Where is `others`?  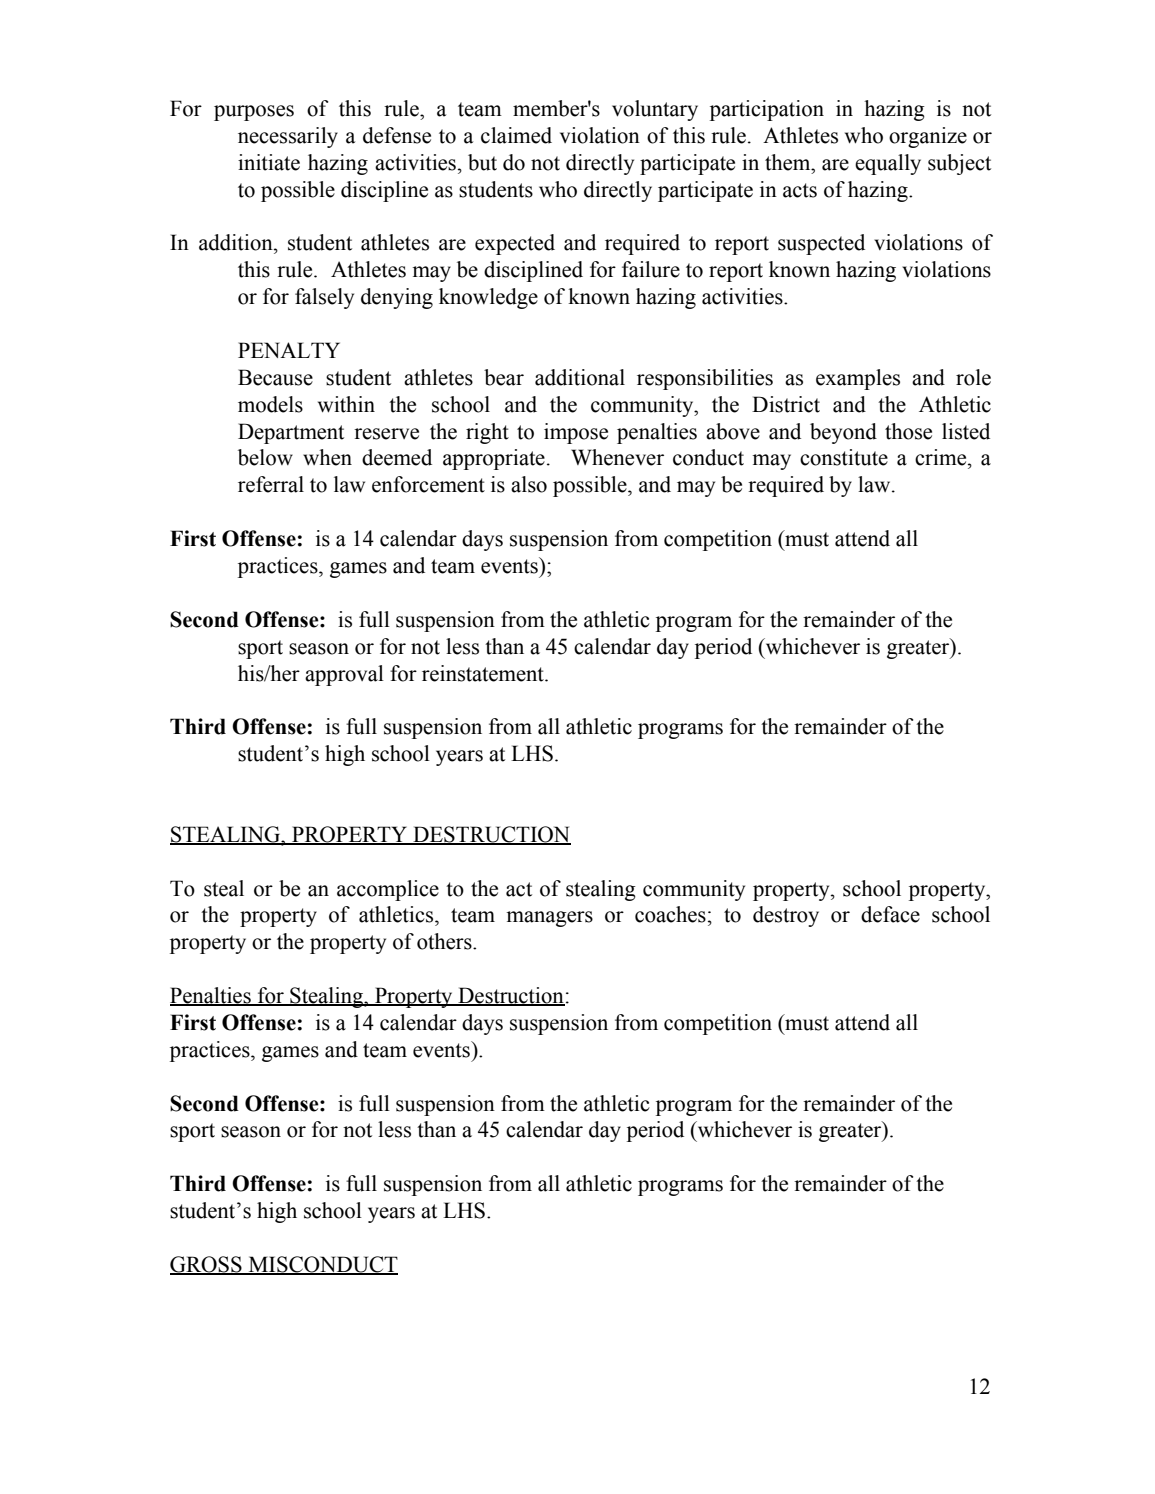 others is located at coordinates (445, 941).
